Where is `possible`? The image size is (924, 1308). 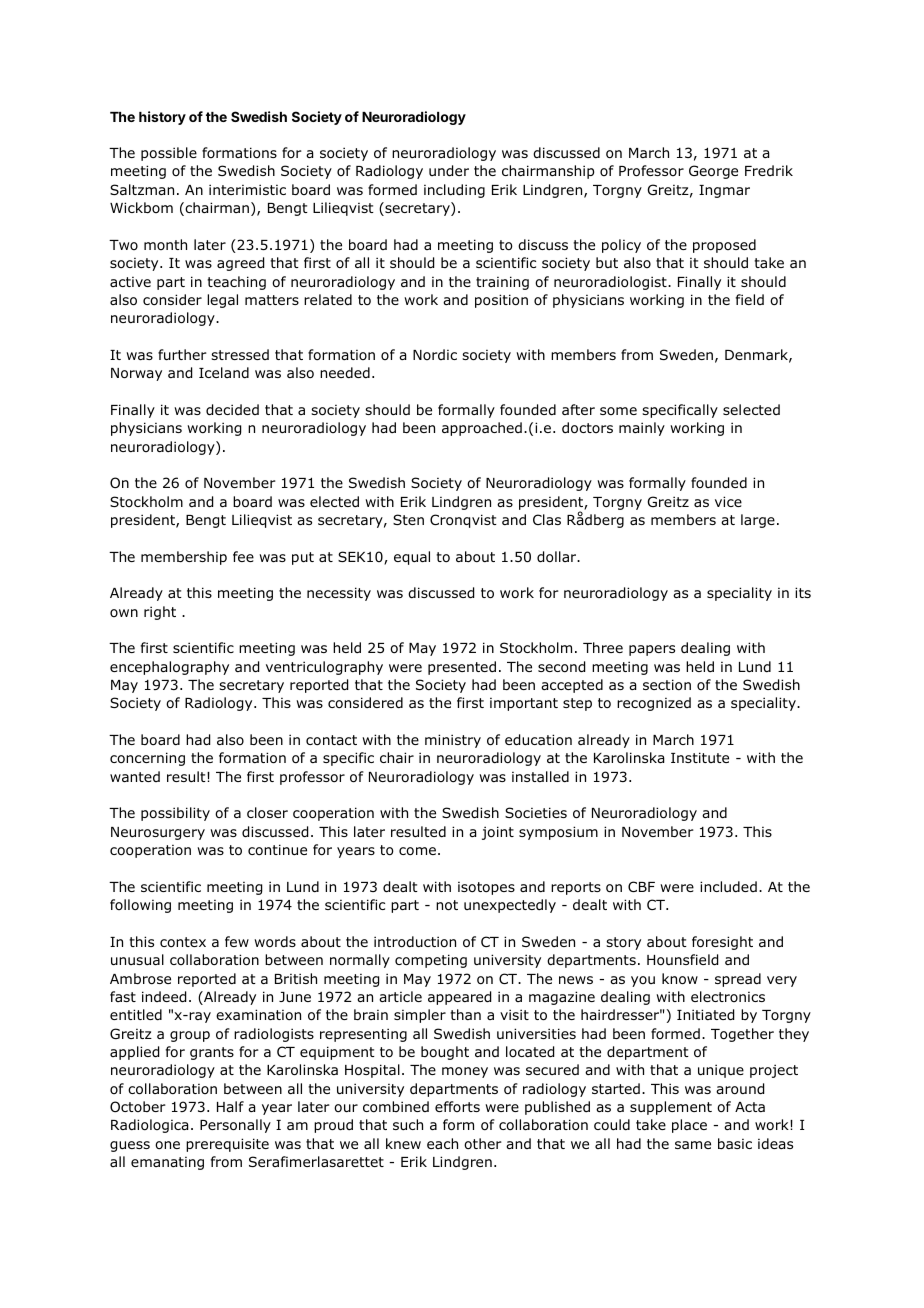 possible is located at coordinates (169, 154).
